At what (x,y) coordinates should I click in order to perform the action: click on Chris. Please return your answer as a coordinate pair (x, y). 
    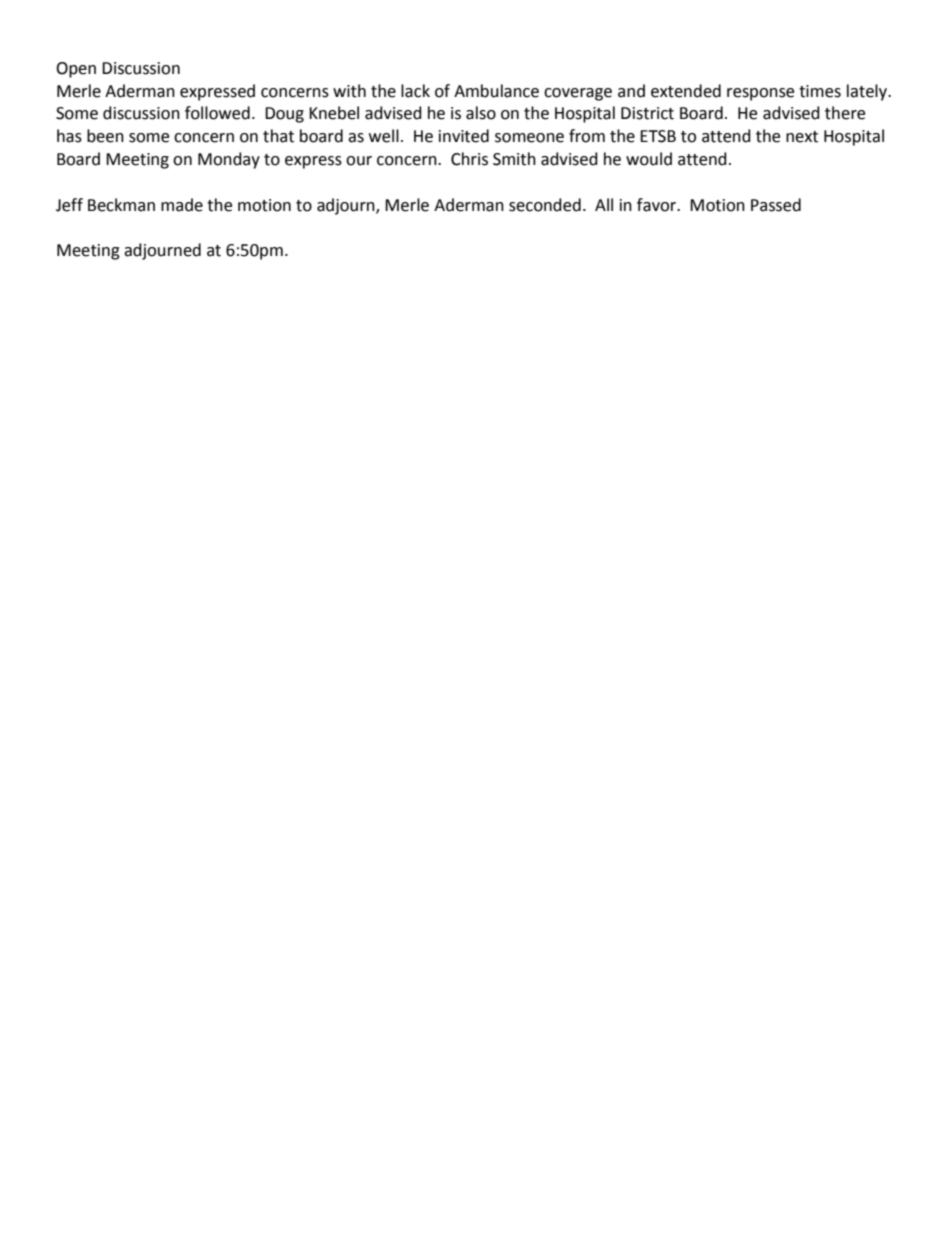
    Looking at the image, I should click on (469, 159).
